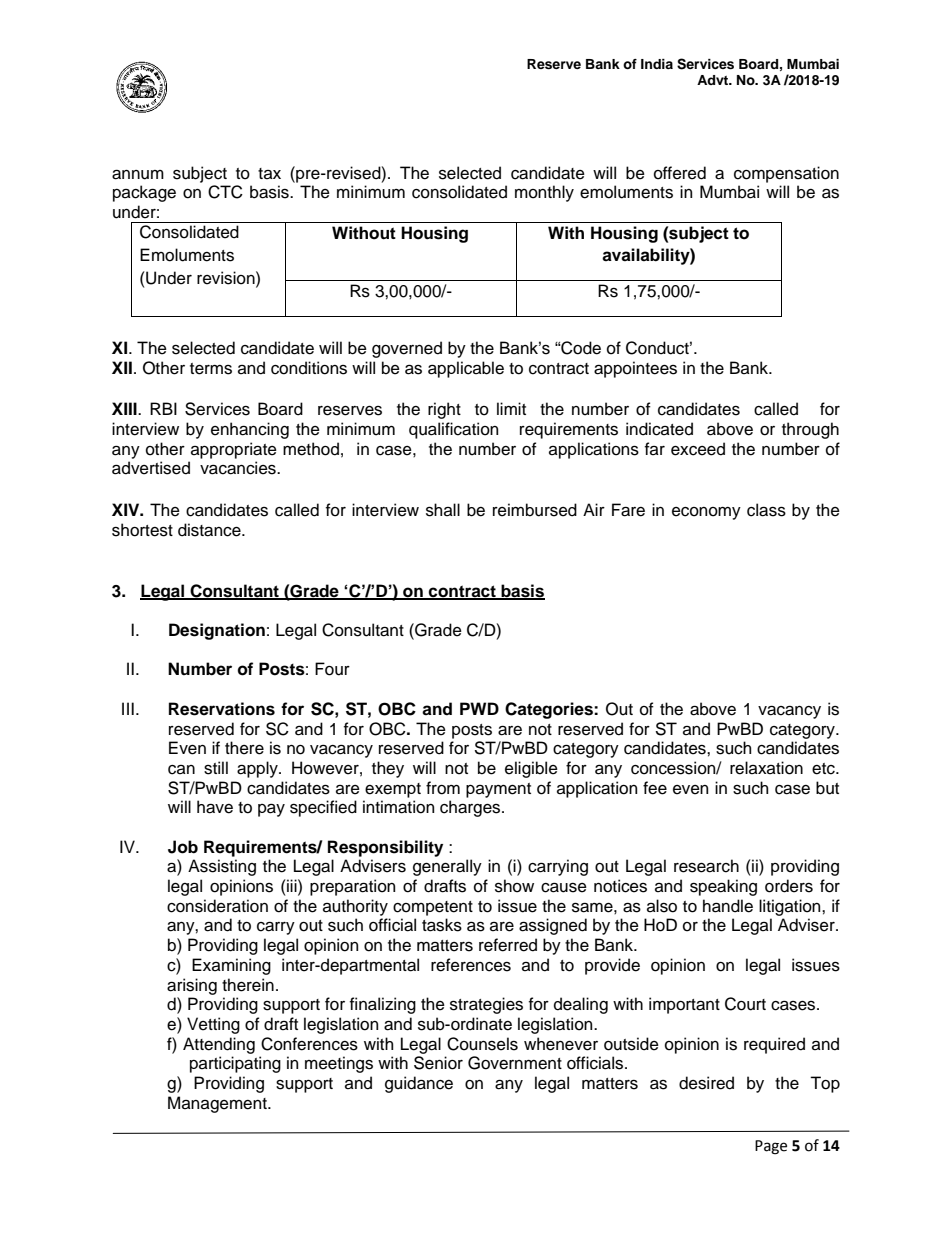 Image resolution: width=952 pixels, height=1233 pixels. Describe the element at coordinates (479, 708) in the screenshot. I see `PWD` at that location.
